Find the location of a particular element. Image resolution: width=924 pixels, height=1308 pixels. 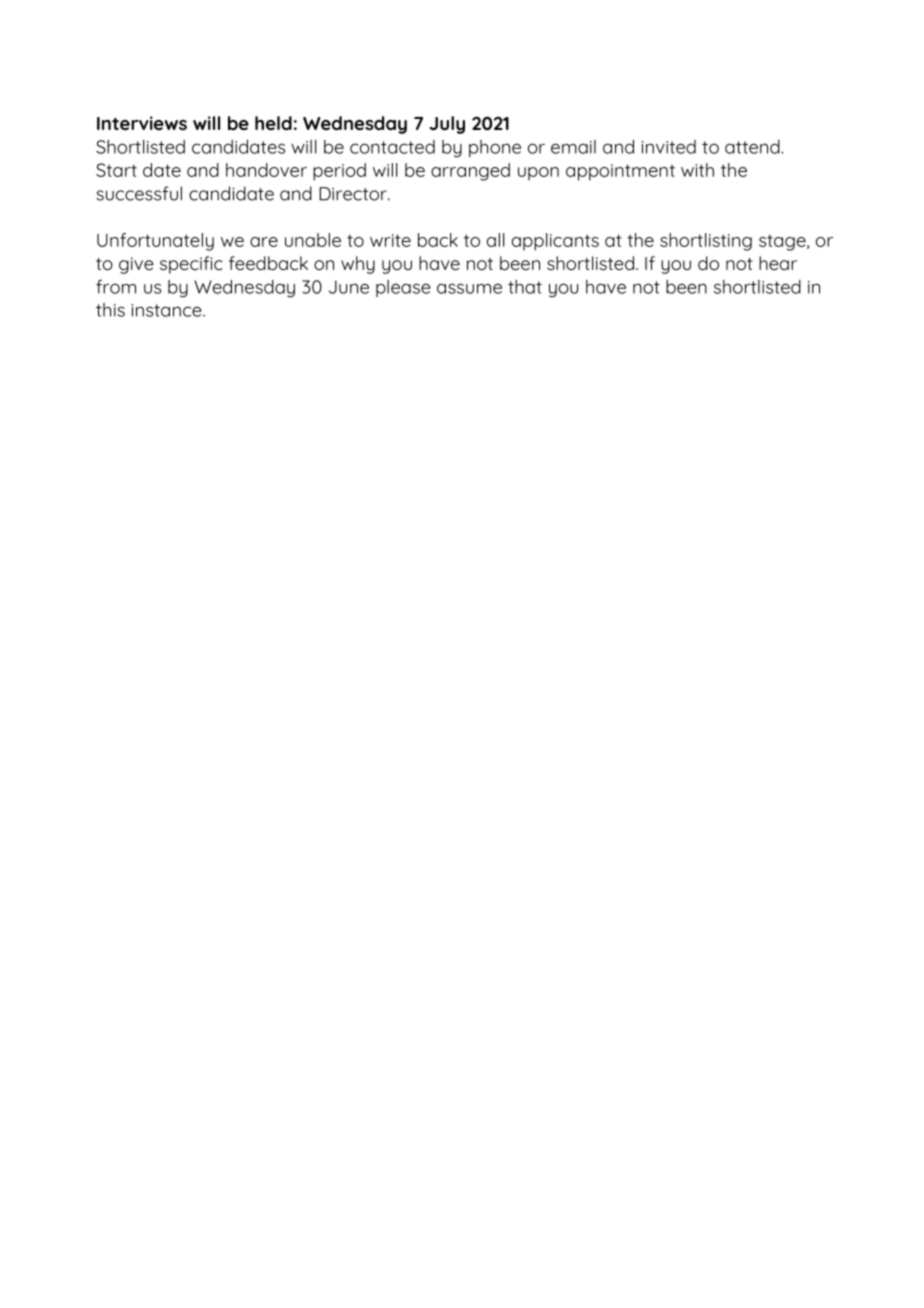

Interviews is located at coordinates (142, 123).
